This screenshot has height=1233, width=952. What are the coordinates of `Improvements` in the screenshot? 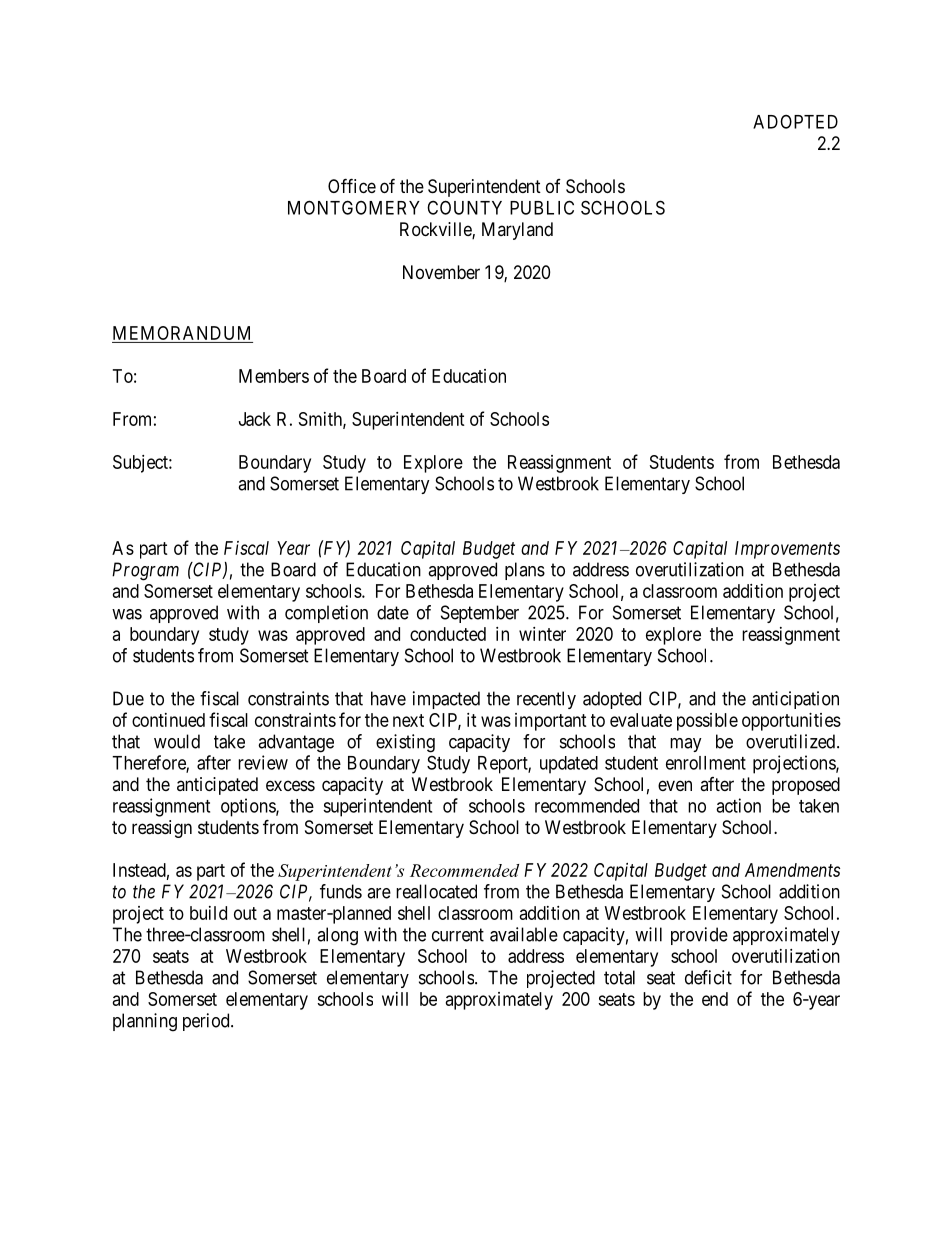 It's located at (787, 550).
